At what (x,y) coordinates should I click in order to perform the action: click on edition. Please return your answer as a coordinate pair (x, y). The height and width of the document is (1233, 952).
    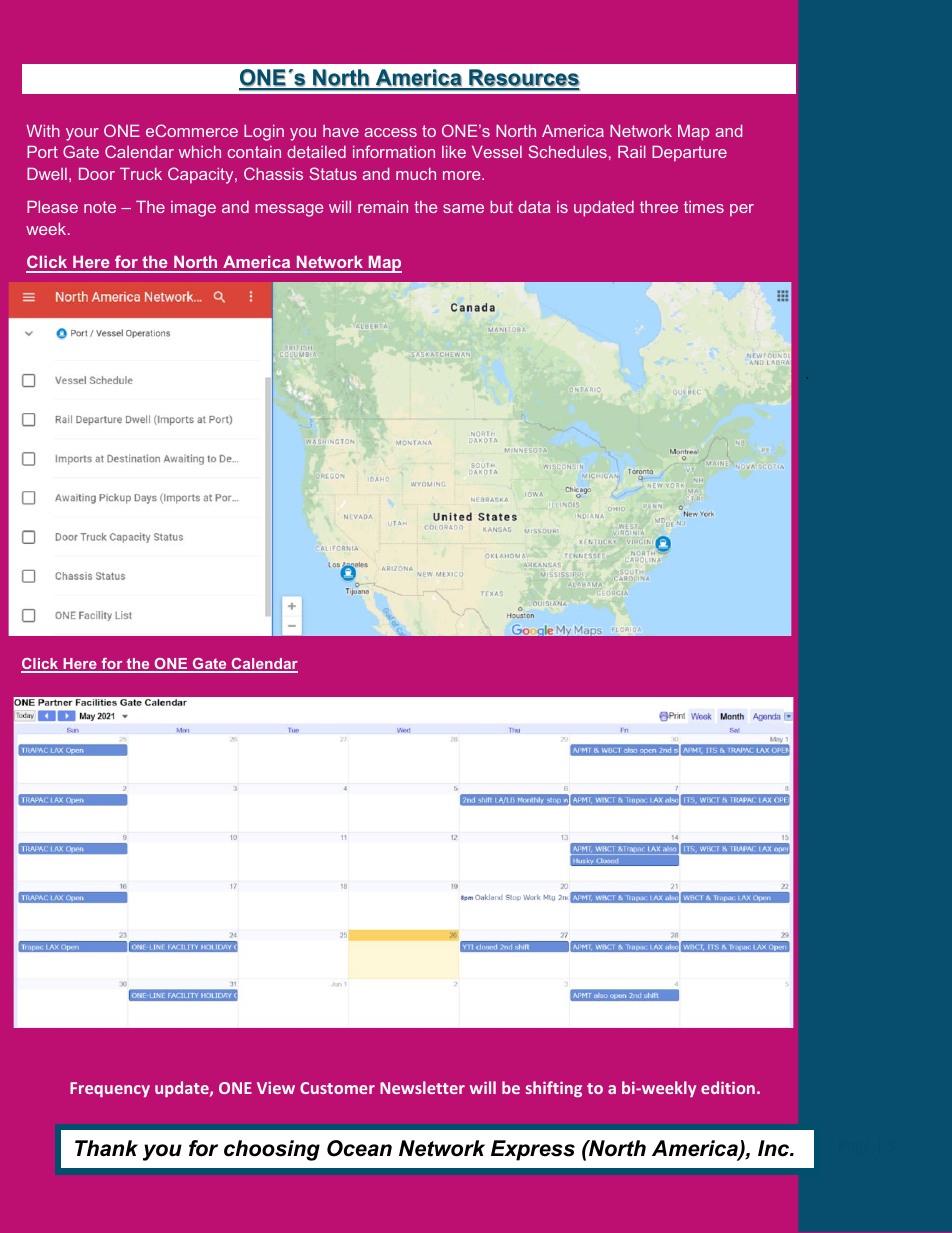
    Looking at the image, I should click on (728, 1087).
